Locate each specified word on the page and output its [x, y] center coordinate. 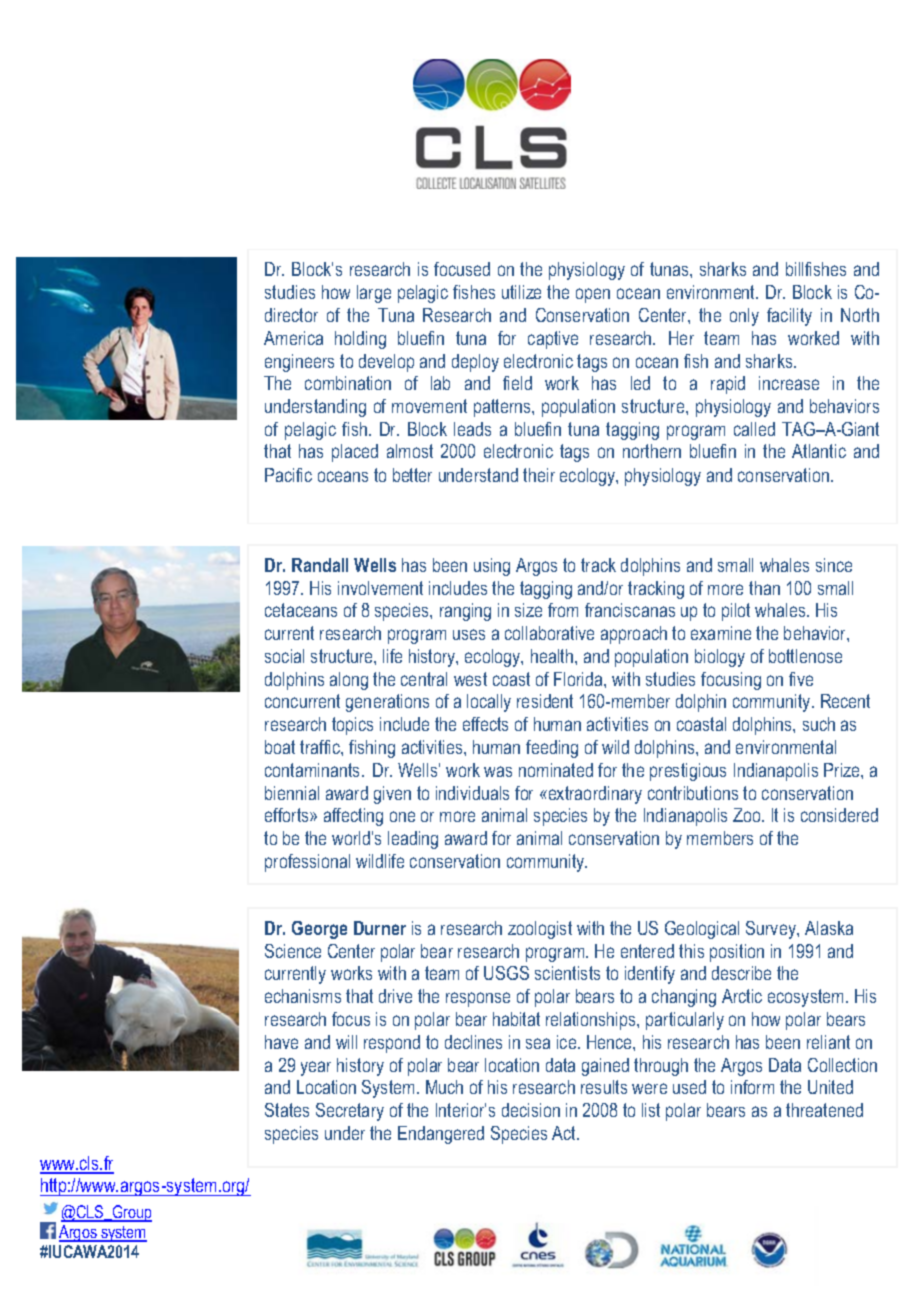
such [819, 724]
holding [360, 340]
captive [553, 340]
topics [352, 726]
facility [789, 317]
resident [545, 701]
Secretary [350, 1112]
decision [531, 1110]
